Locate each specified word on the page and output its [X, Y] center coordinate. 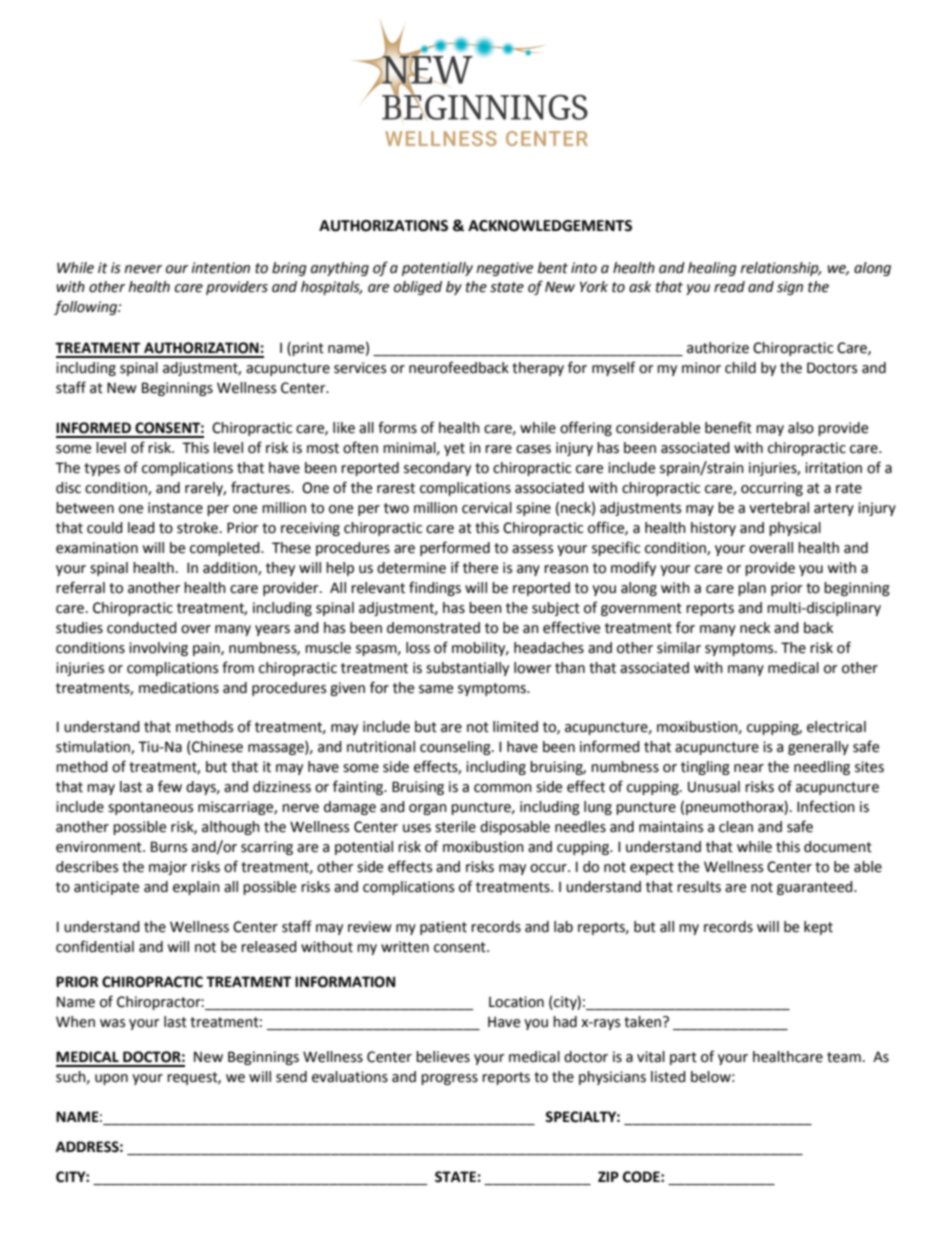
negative [504, 269]
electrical [836, 727]
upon [111, 1079]
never [143, 269]
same [436, 689]
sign [790, 288]
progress [449, 1079]
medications [179, 688]
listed [668, 1077]
